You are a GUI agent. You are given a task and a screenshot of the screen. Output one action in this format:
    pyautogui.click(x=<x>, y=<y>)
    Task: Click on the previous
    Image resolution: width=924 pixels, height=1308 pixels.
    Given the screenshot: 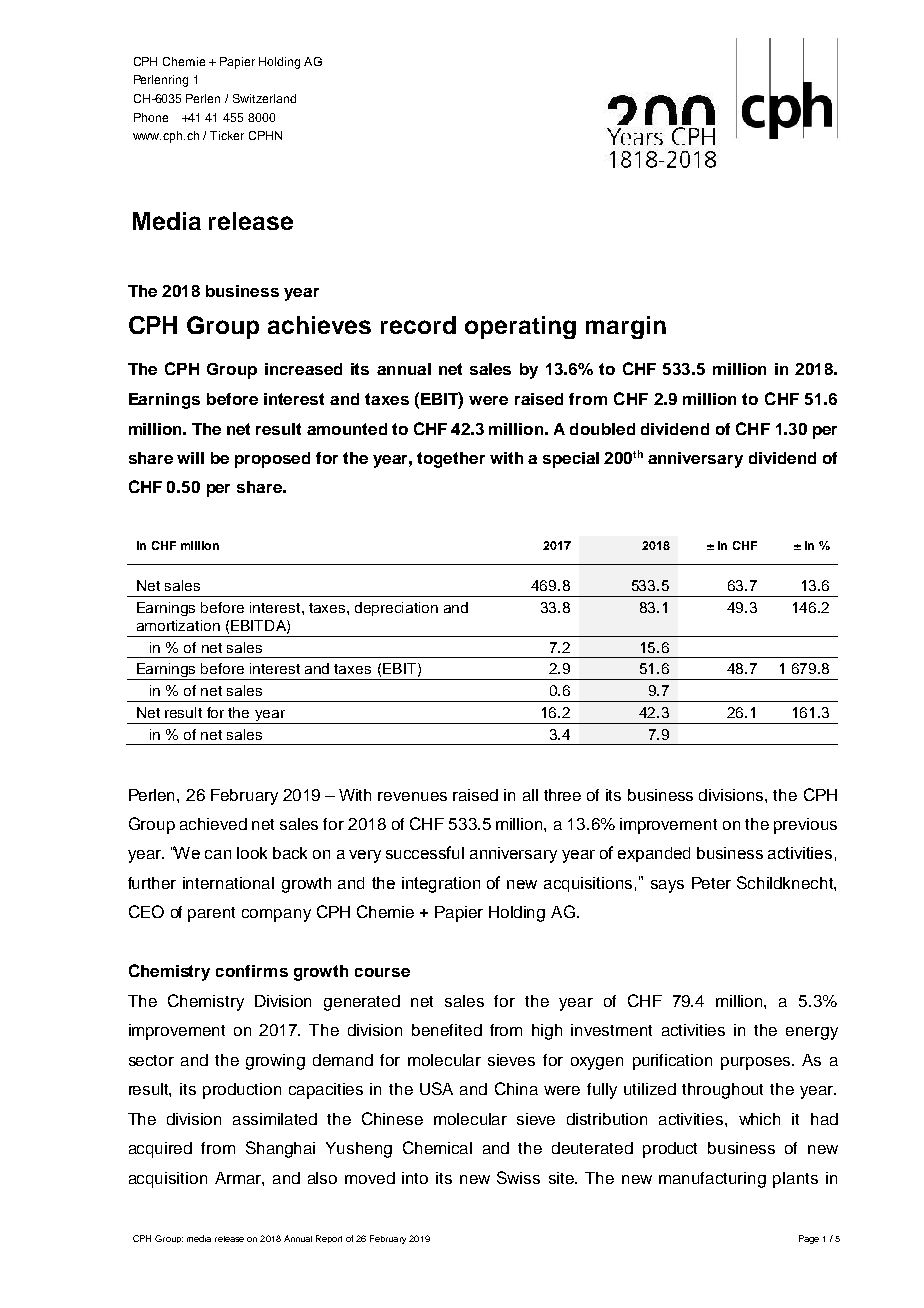 What is the action you would take?
    pyautogui.click(x=805, y=826)
